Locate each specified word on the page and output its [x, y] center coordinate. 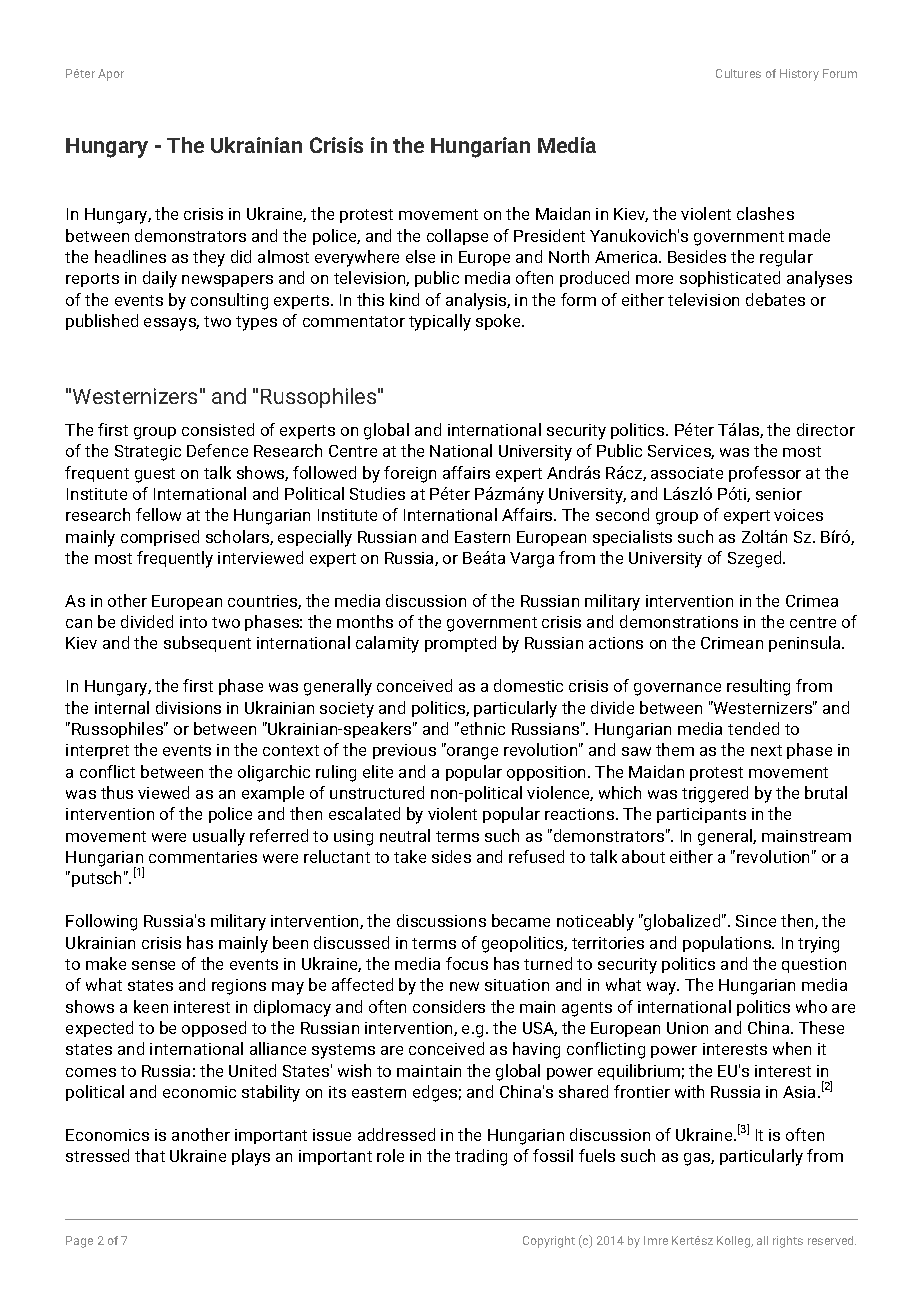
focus [467, 963]
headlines [130, 256]
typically [440, 322]
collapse [457, 237]
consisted [218, 429]
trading [481, 1157]
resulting [758, 687]
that [150, 1155]
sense [153, 965]
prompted [460, 644]
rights [788, 1242]
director [826, 429]
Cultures [738, 73]
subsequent [207, 644]
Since [756, 921]
